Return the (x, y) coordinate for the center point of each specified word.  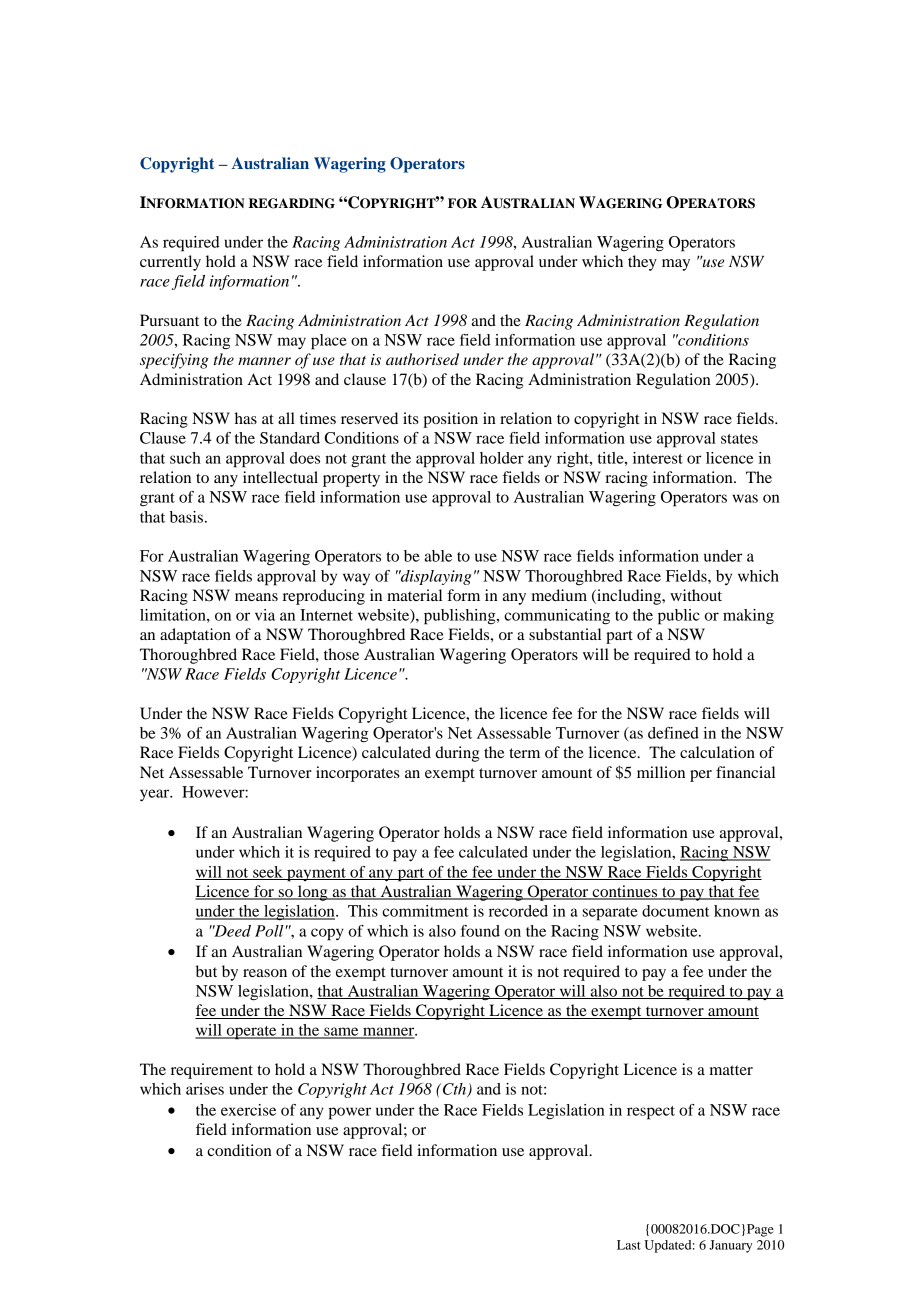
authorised (422, 359)
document (675, 911)
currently (170, 263)
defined (673, 733)
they (642, 263)
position (450, 420)
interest (658, 458)
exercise (248, 1110)
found (480, 931)
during (457, 754)
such (185, 458)
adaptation (195, 636)
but (206, 971)
